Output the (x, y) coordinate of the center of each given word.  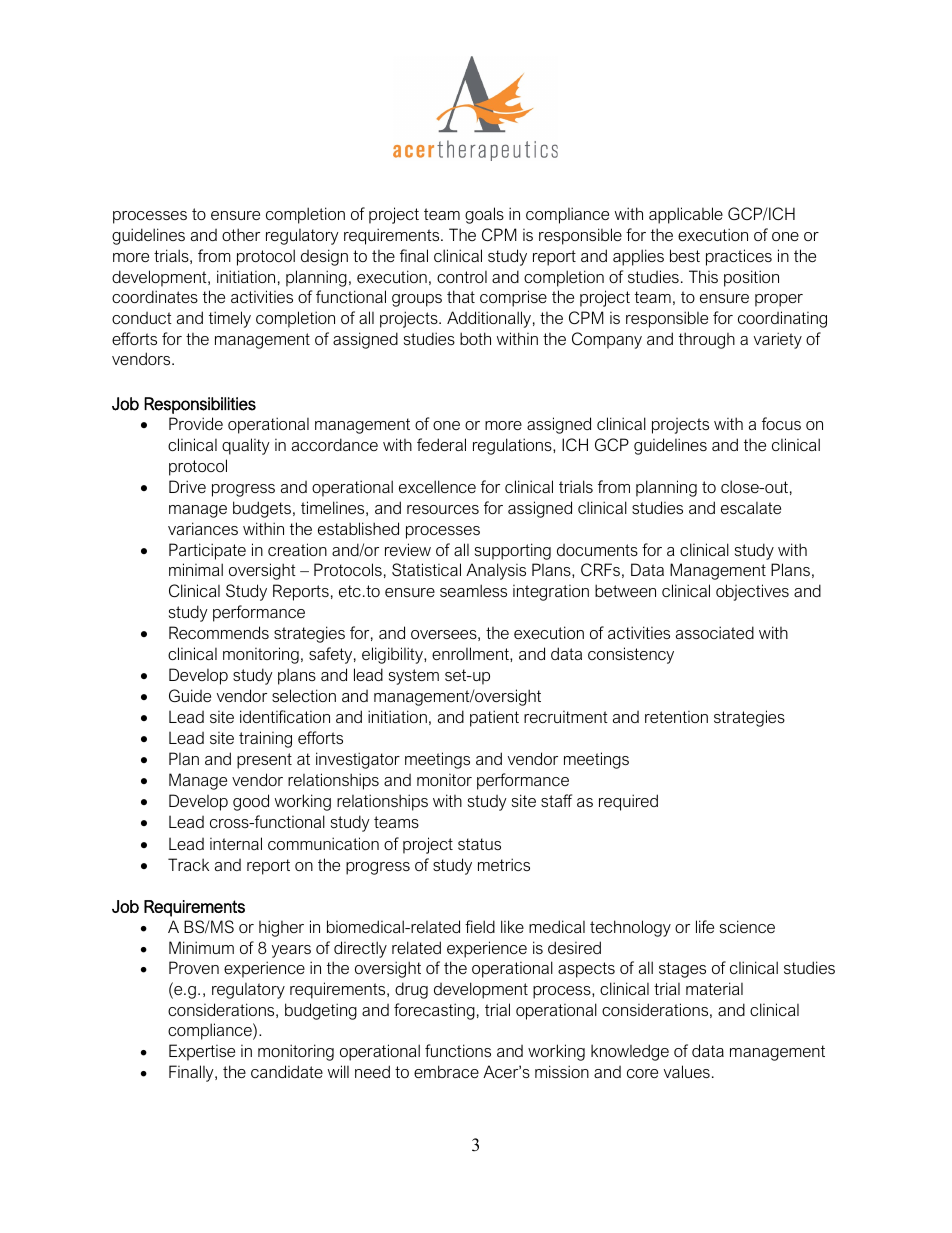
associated (715, 632)
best (685, 255)
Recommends (219, 632)
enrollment (471, 653)
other (241, 234)
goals (484, 215)
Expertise (202, 1052)
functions (458, 1050)
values (687, 1071)
